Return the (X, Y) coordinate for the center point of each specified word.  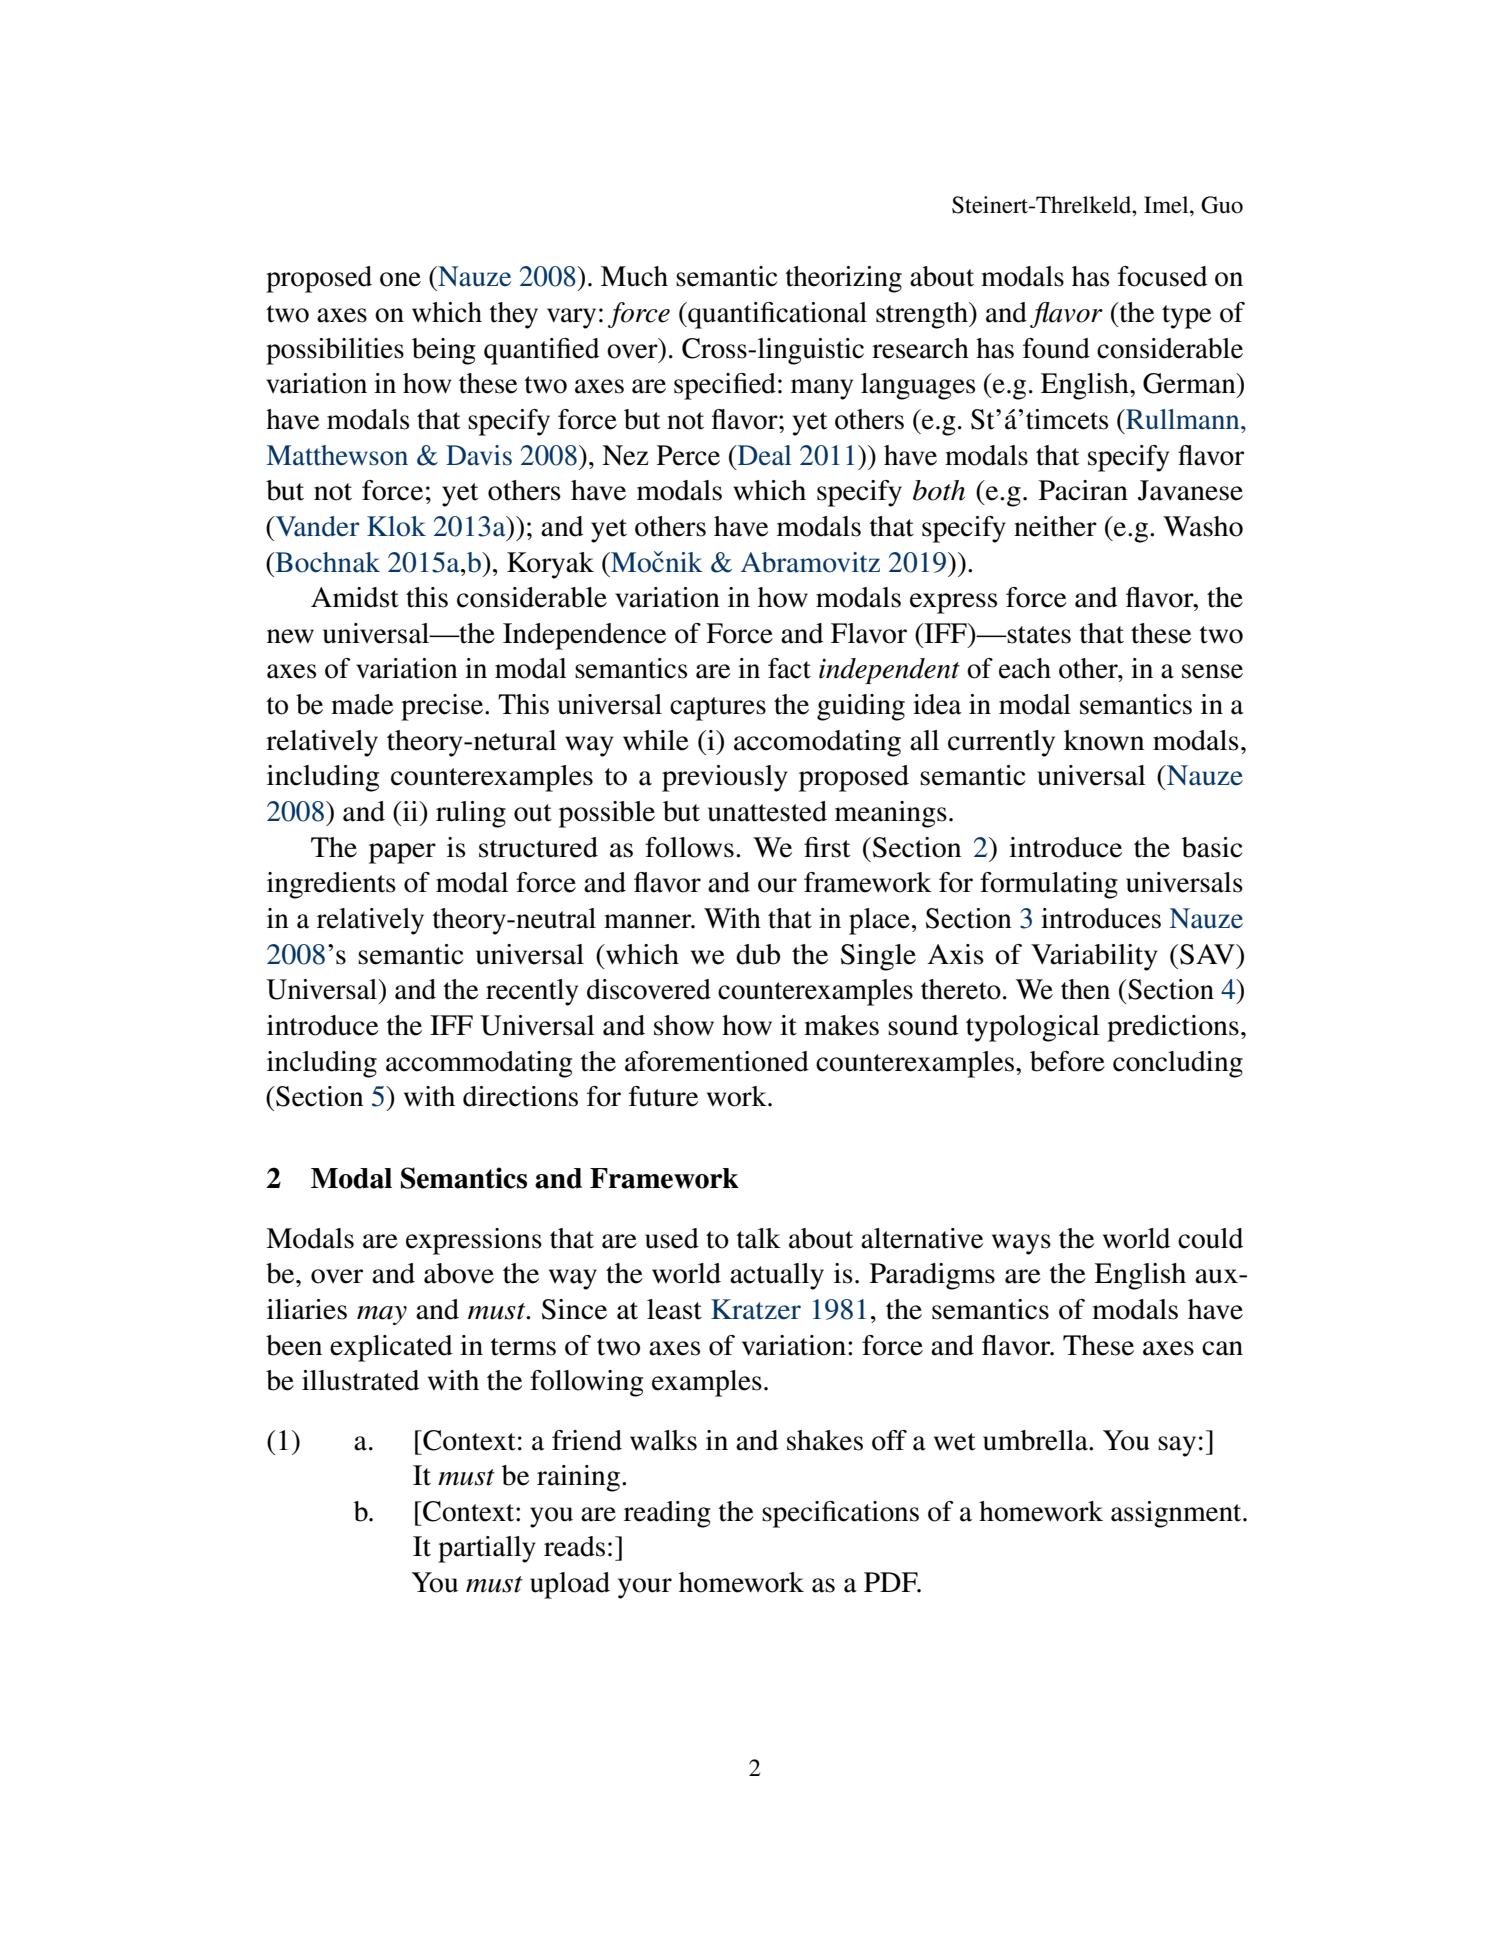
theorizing (844, 279)
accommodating (479, 1064)
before (1067, 1061)
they (514, 315)
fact (789, 668)
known (1104, 740)
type (1186, 317)
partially (487, 1549)
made (362, 704)
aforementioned (717, 1061)
